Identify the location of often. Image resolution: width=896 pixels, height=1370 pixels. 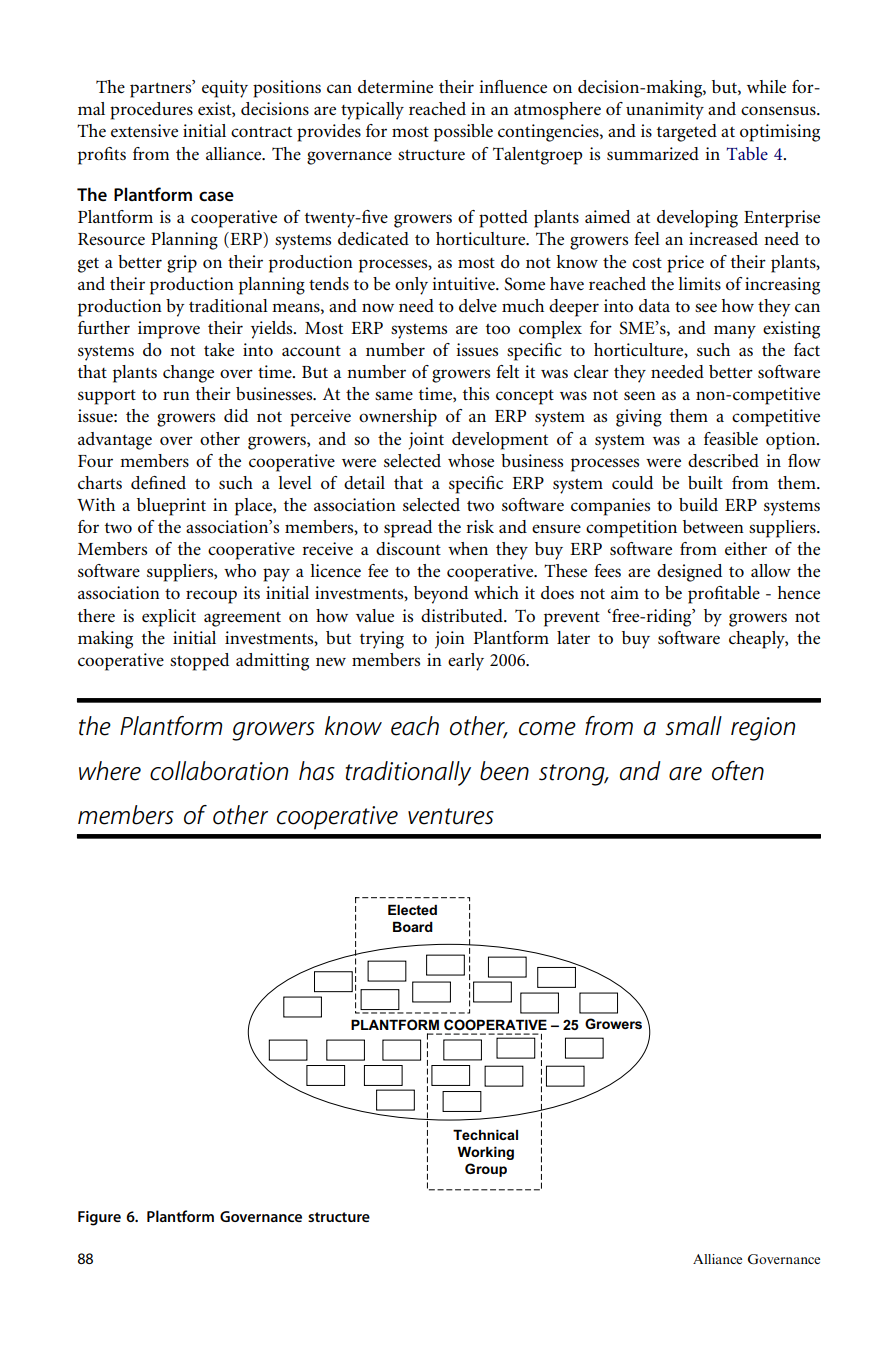
(738, 771).
